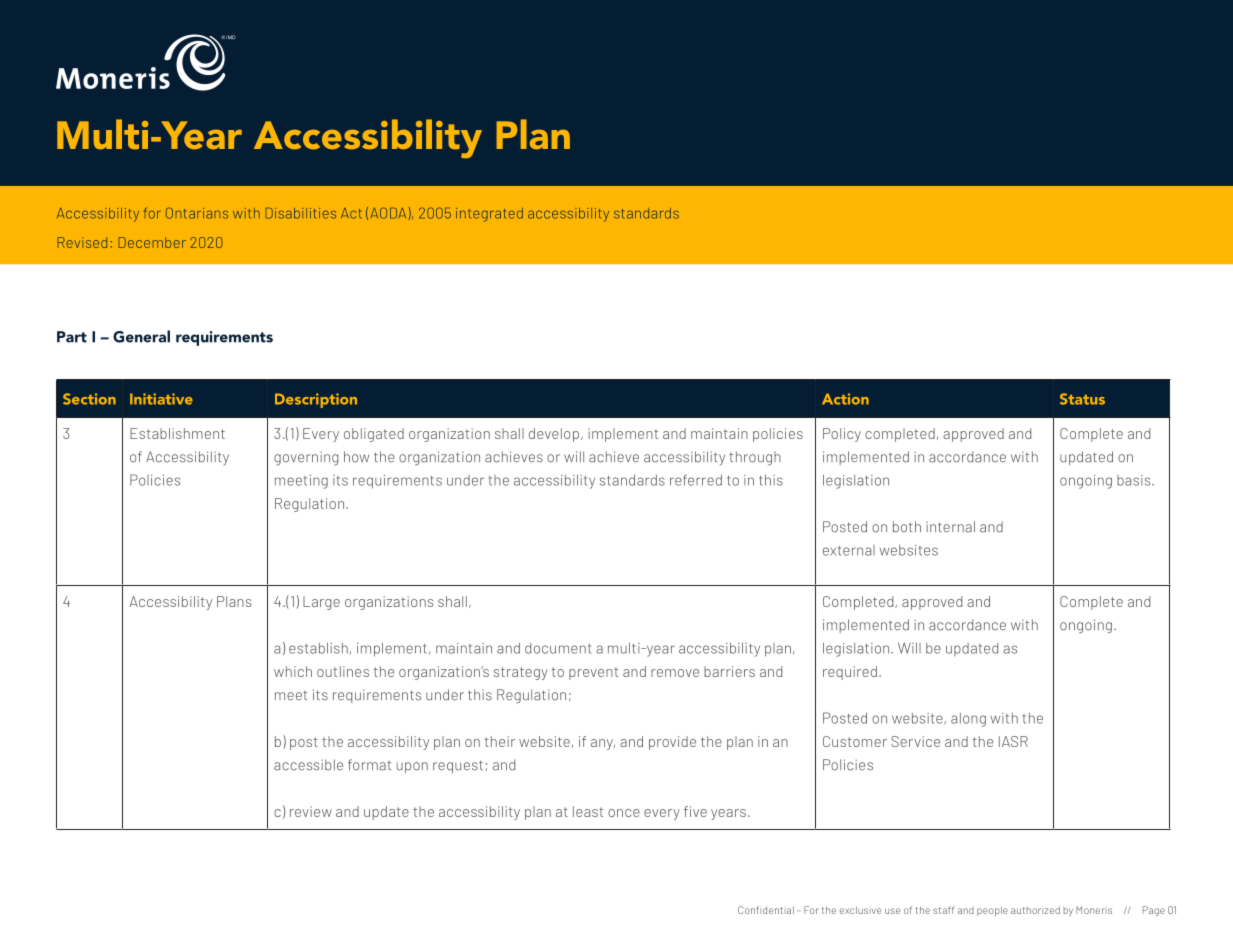  Describe the element at coordinates (311, 811) in the document. I see `review` at that location.
